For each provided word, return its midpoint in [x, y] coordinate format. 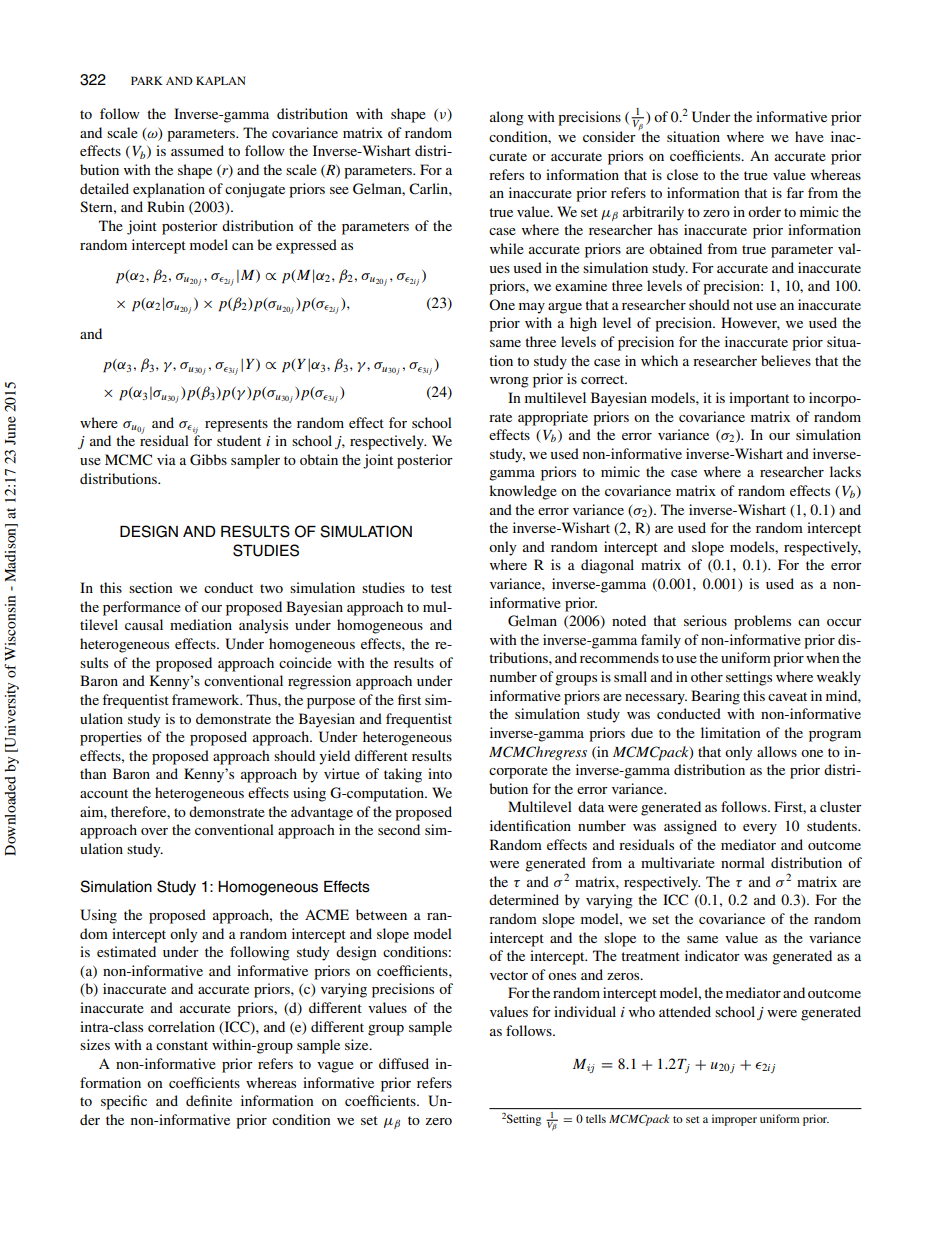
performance [142, 608]
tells [596, 1118]
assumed [197, 150]
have [809, 136]
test [441, 588]
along [507, 118]
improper [734, 1120]
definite [209, 1100]
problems [762, 622]
